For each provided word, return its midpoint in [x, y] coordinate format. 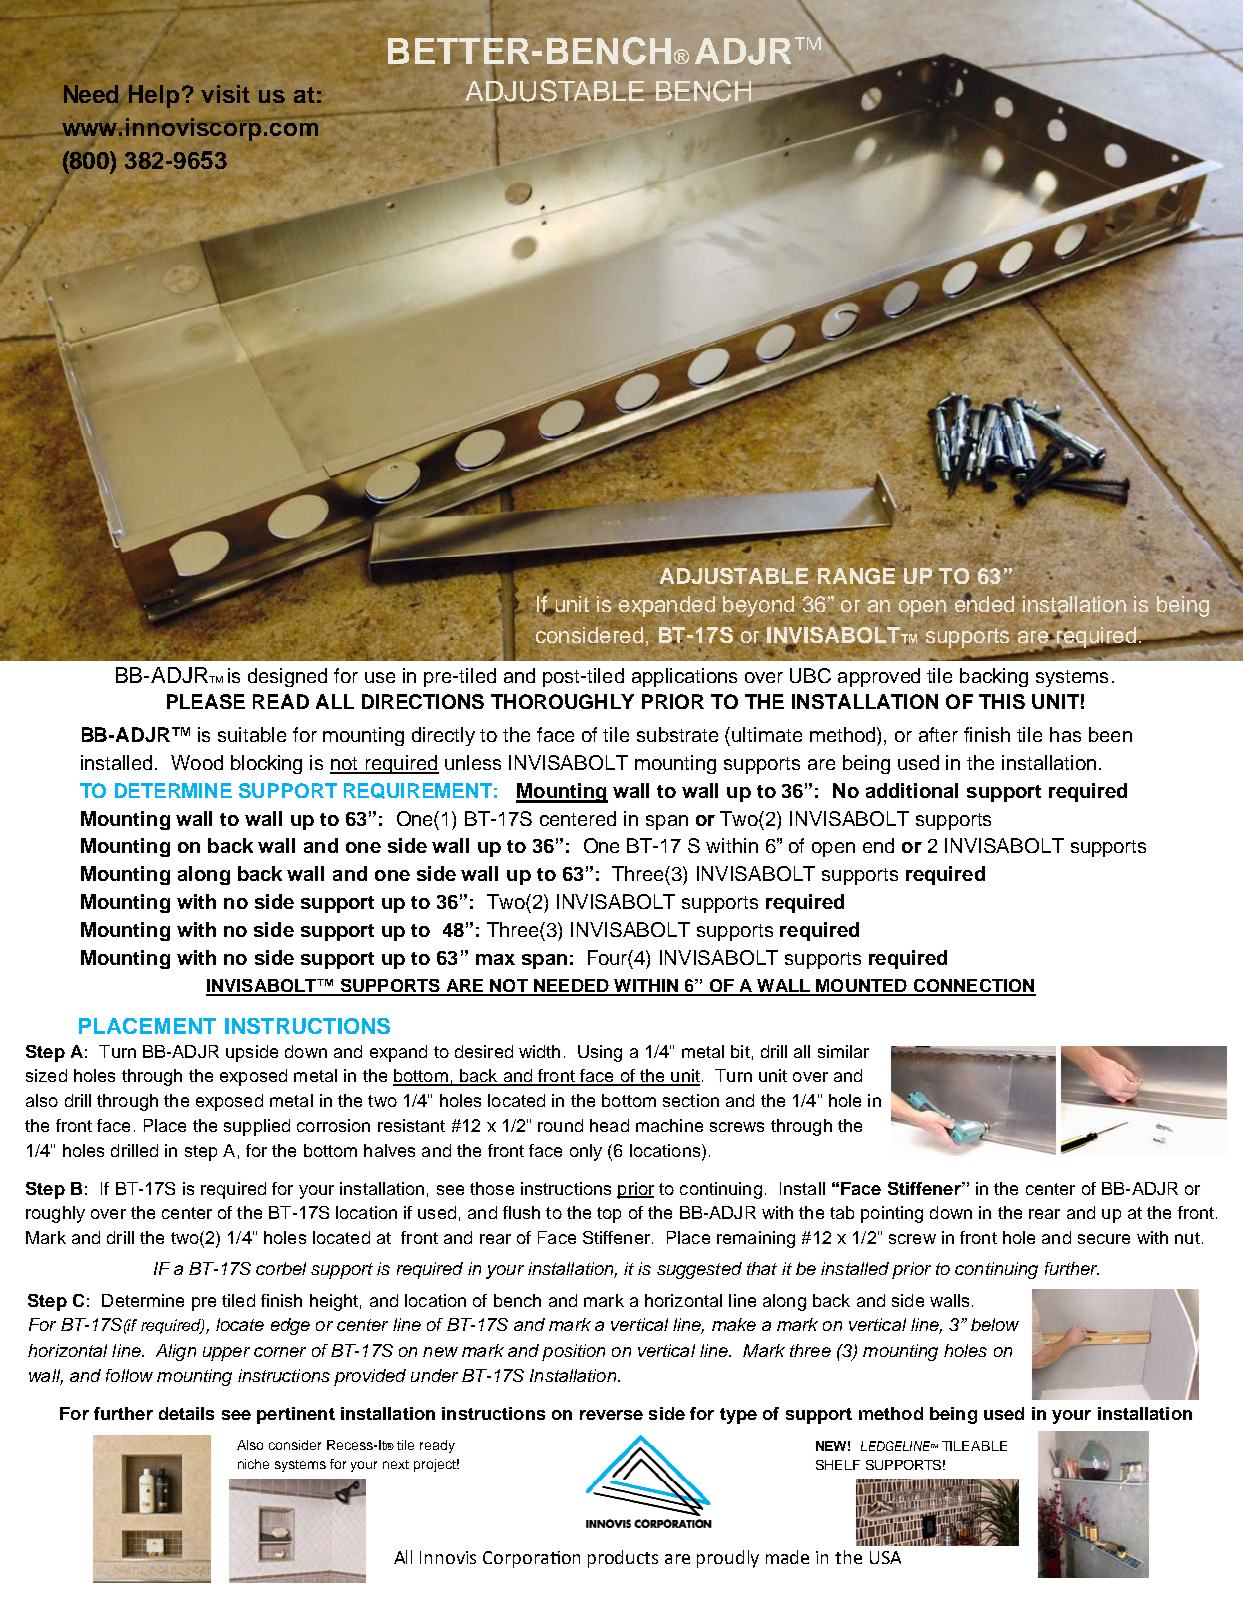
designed [287, 677]
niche [253, 1464]
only [586, 1152]
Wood [197, 762]
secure [1104, 1239]
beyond [758, 606]
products [623, 1559]
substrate [677, 734]
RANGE [856, 575]
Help [154, 96]
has [1065, 734]
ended [984, 602]
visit [225, 94]
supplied [257, 1127]
